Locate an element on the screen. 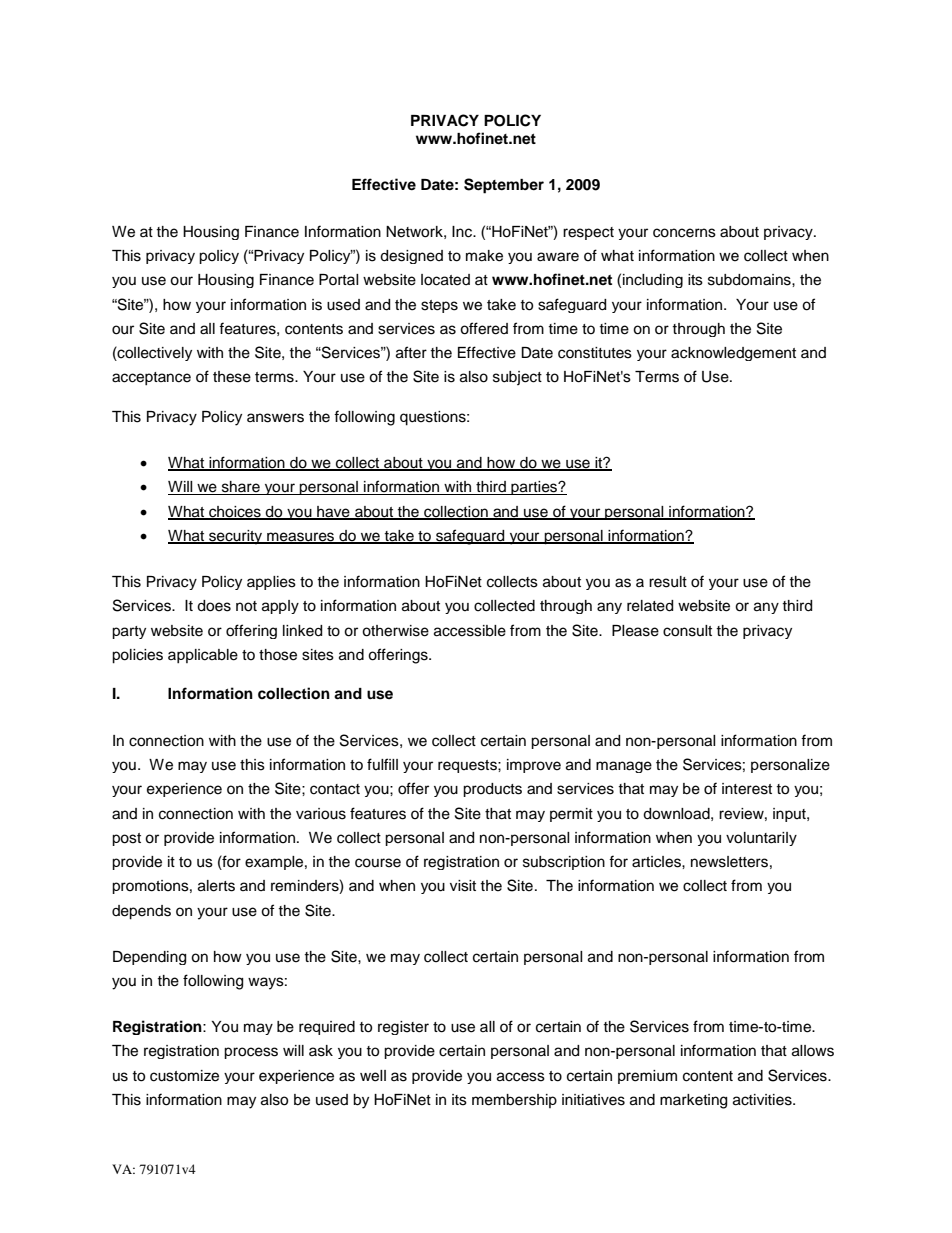 This screenshot has height=1233, width=952. customize is located at coordinates (184, 1076).
